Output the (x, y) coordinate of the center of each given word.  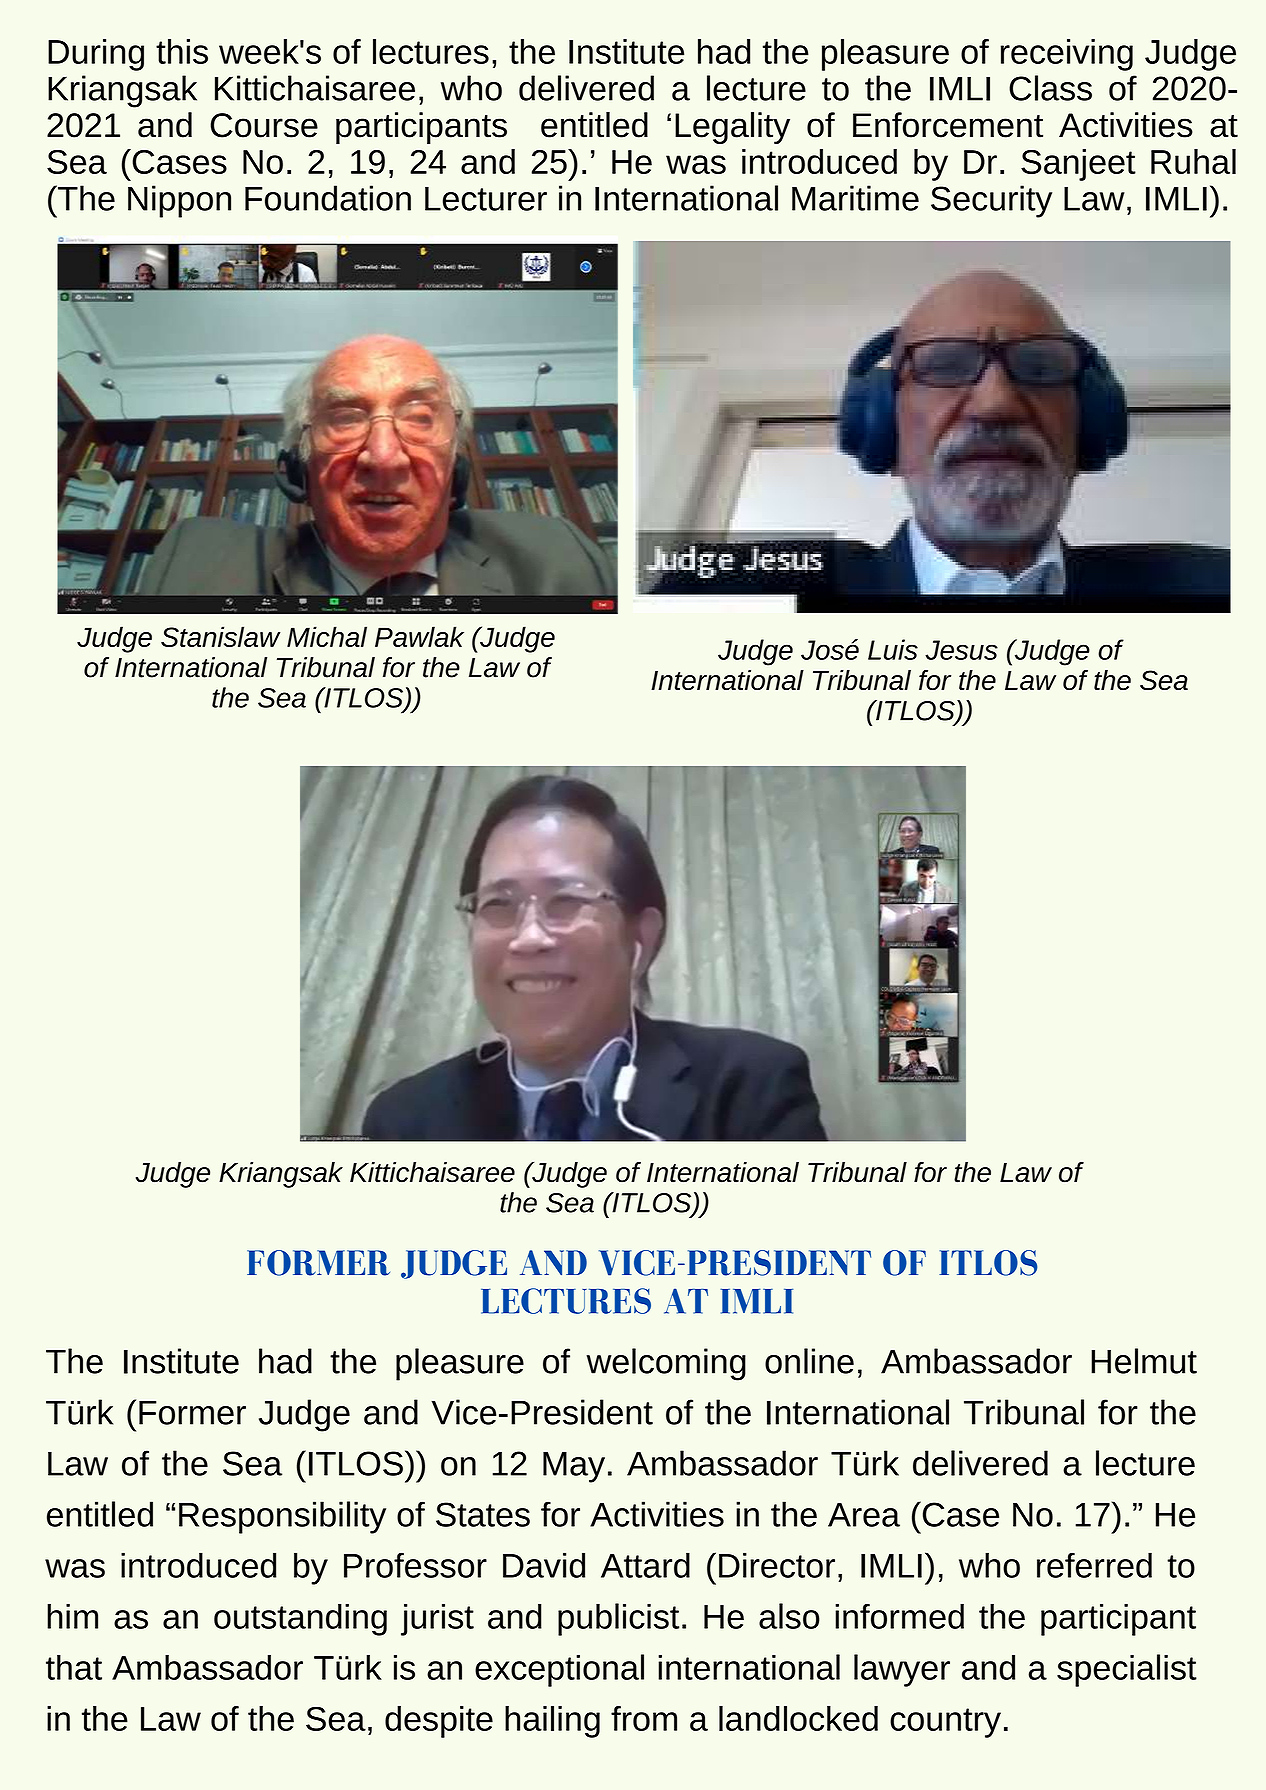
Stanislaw (220, 636)
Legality (732, 128)
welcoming (666, 1364)
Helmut (1144, 1361)
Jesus (961, 650)
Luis (893, 649)
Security (991, 201)
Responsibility (282, 1517)
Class (1050, 88)
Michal (327, 636)
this (182, 51)
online (809, 1361)
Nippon (179, 201)
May (574, 1467)
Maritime (855, 198)
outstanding (300, 1620)
